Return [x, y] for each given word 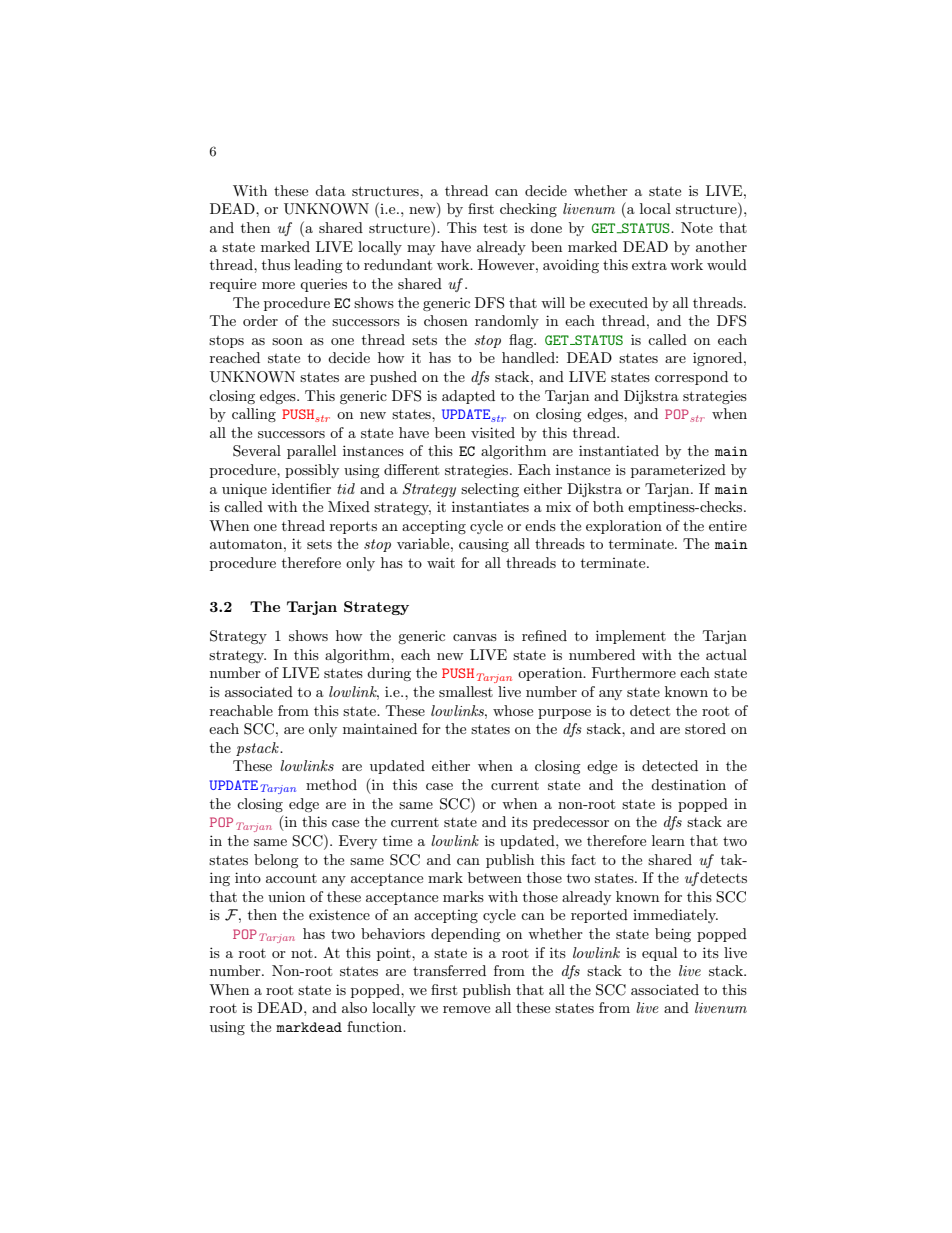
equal [659, 954]
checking [528, 210]
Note [697, 227]
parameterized [678, 471]
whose [513, 710]
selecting [490, 490]
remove [466, 1009]
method [331, 784]
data [330, 190]
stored [705, 728]
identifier [301, 488]
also [354, 1007]
